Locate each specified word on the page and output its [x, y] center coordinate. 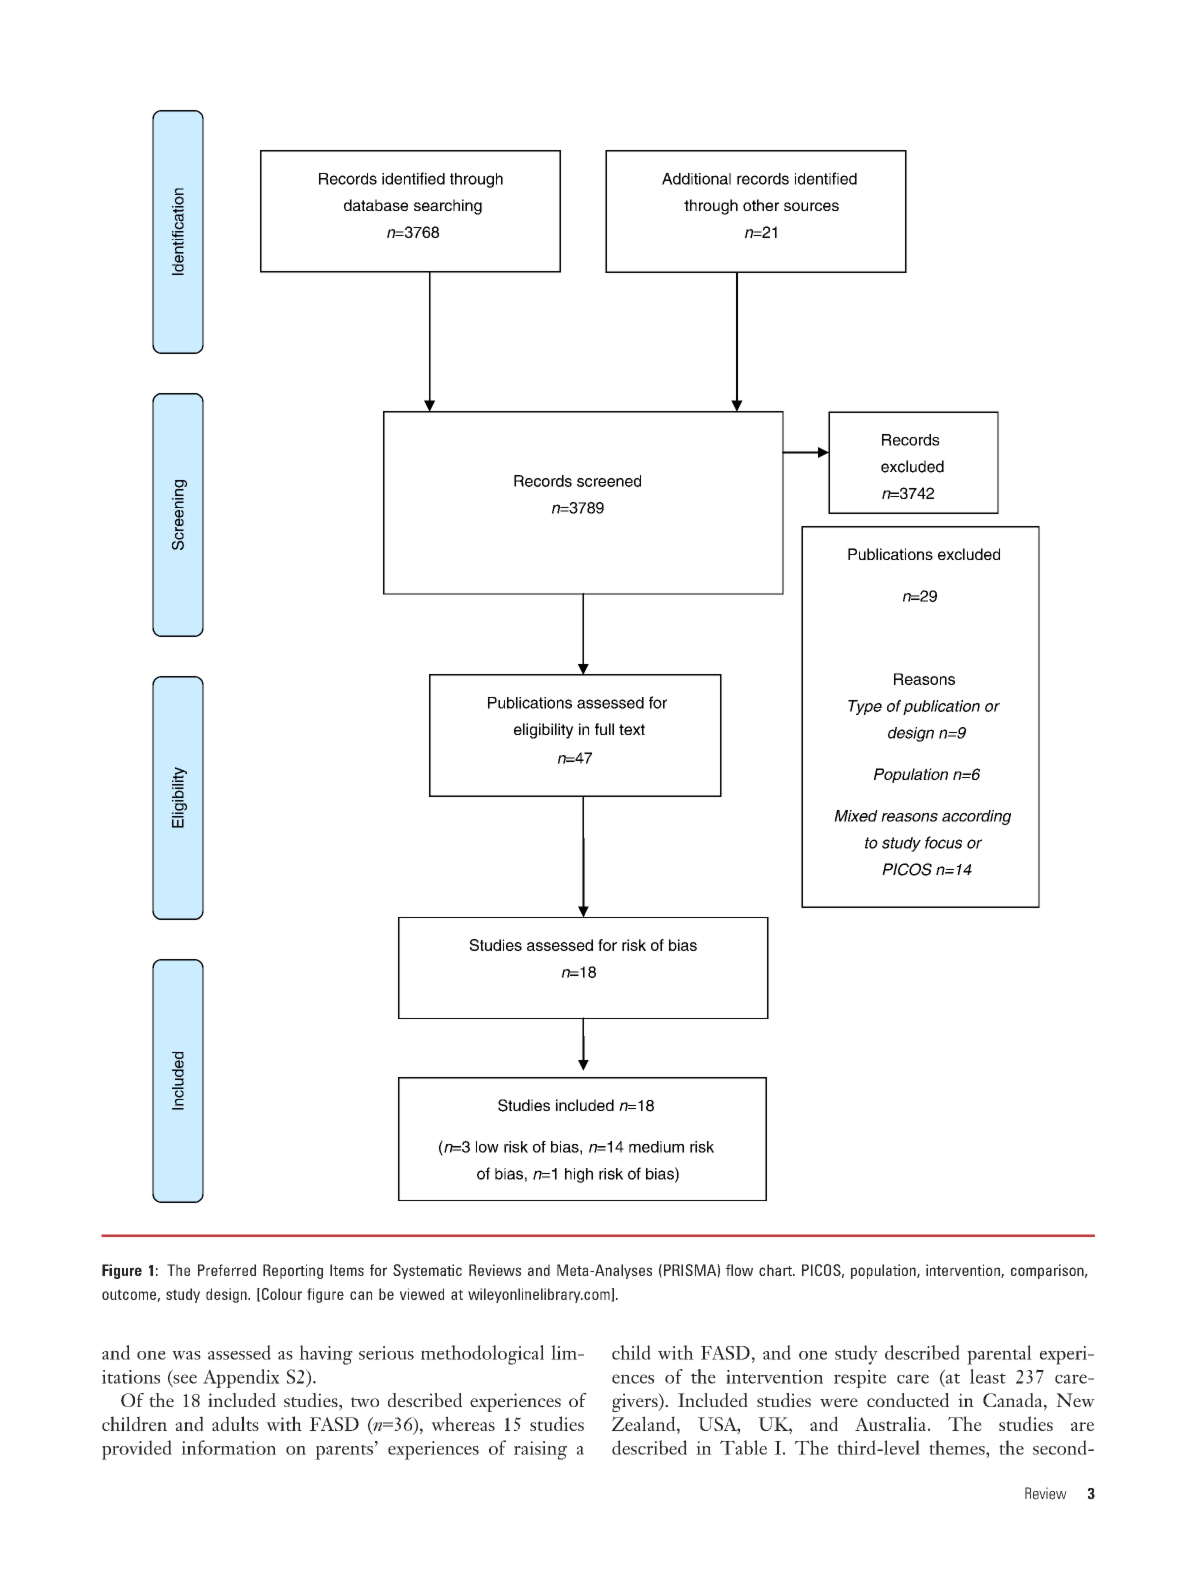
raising [540, 1450]
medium [656, 1147]
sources [811, 206]
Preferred [227, 1270]
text [632, 729]
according [976, 817]
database [376, 205]
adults [235, 1423]
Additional [696, 179]
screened [609, 481]
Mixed [856, 816]
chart [776, 1270]
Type [865, 707]
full [604, 729]
